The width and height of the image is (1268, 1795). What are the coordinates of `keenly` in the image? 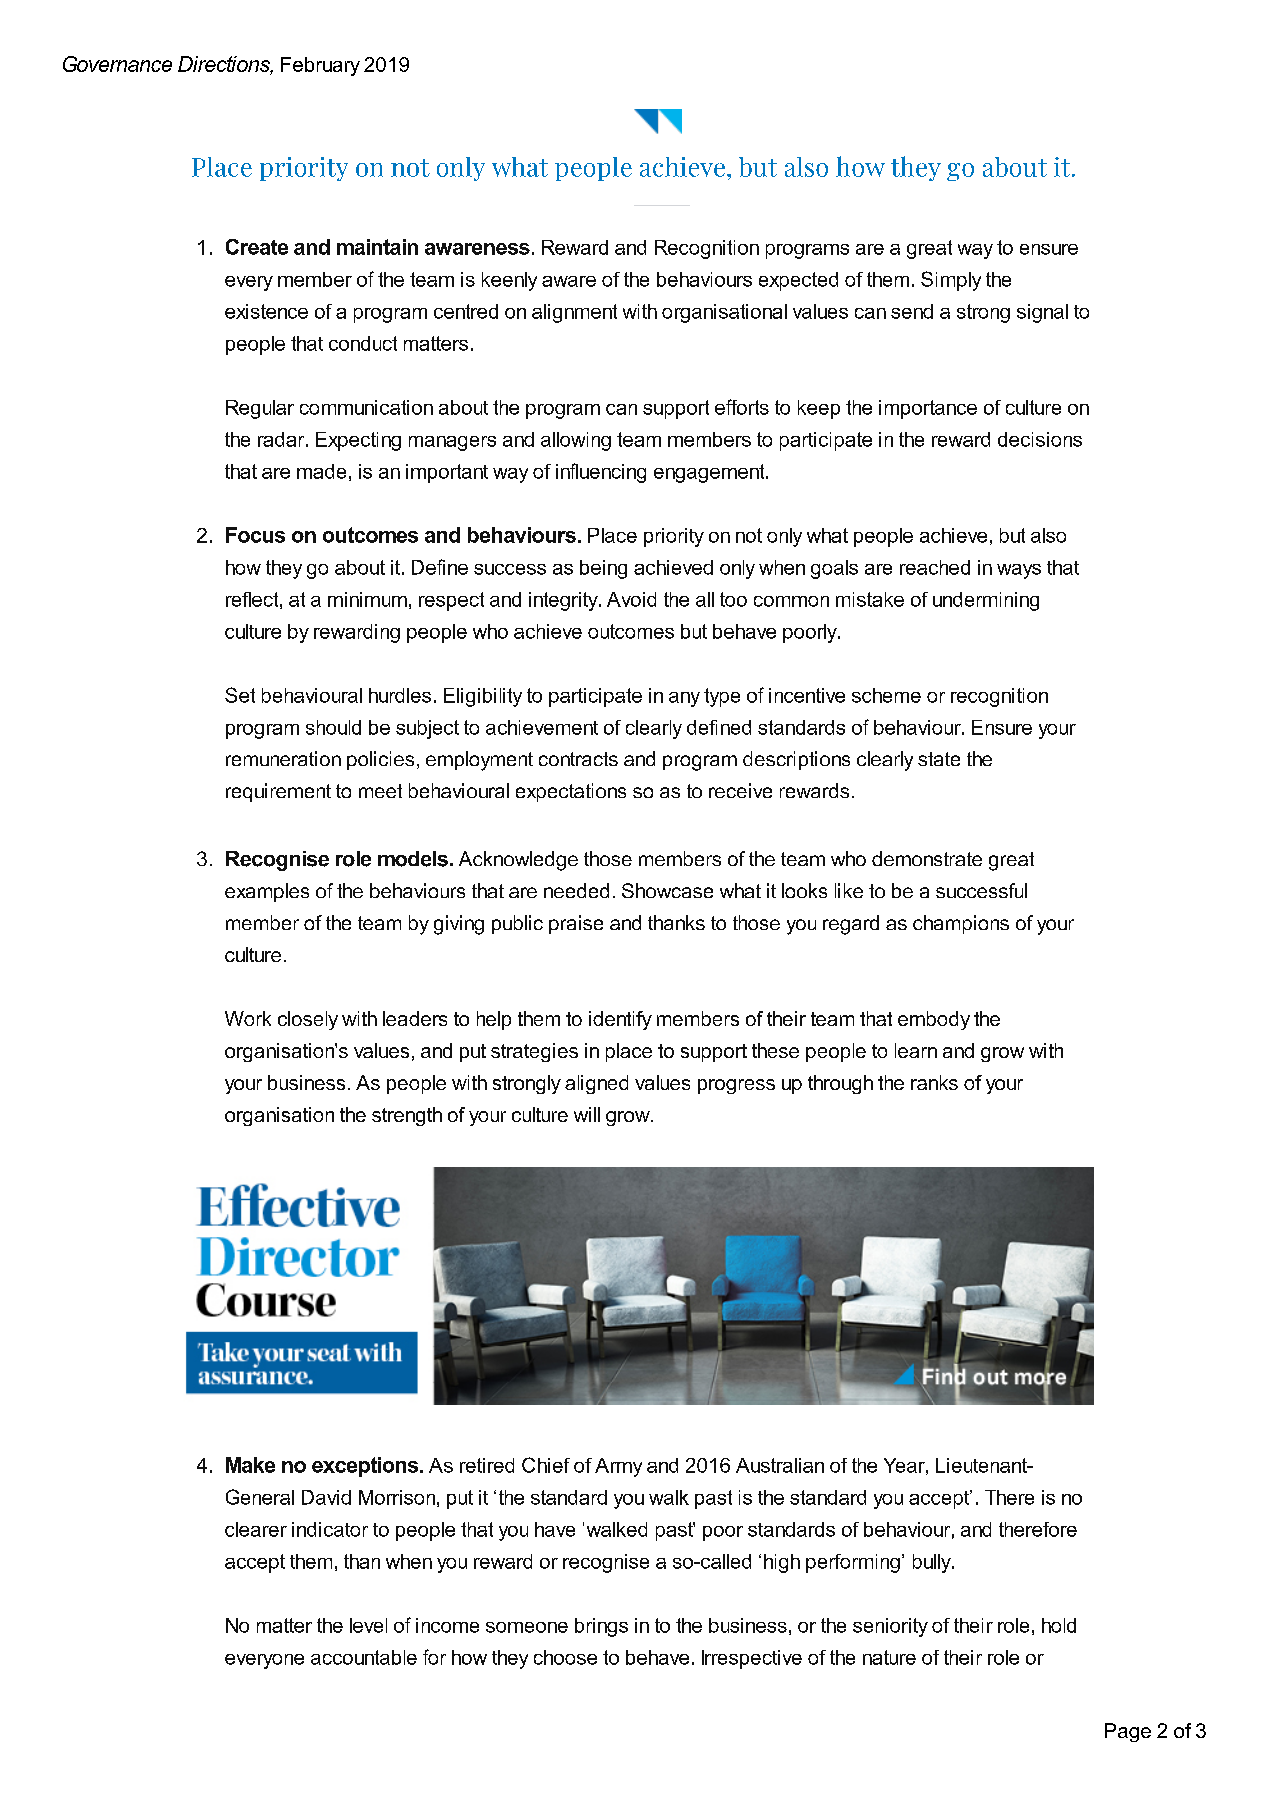 It's located at (509, 281).
